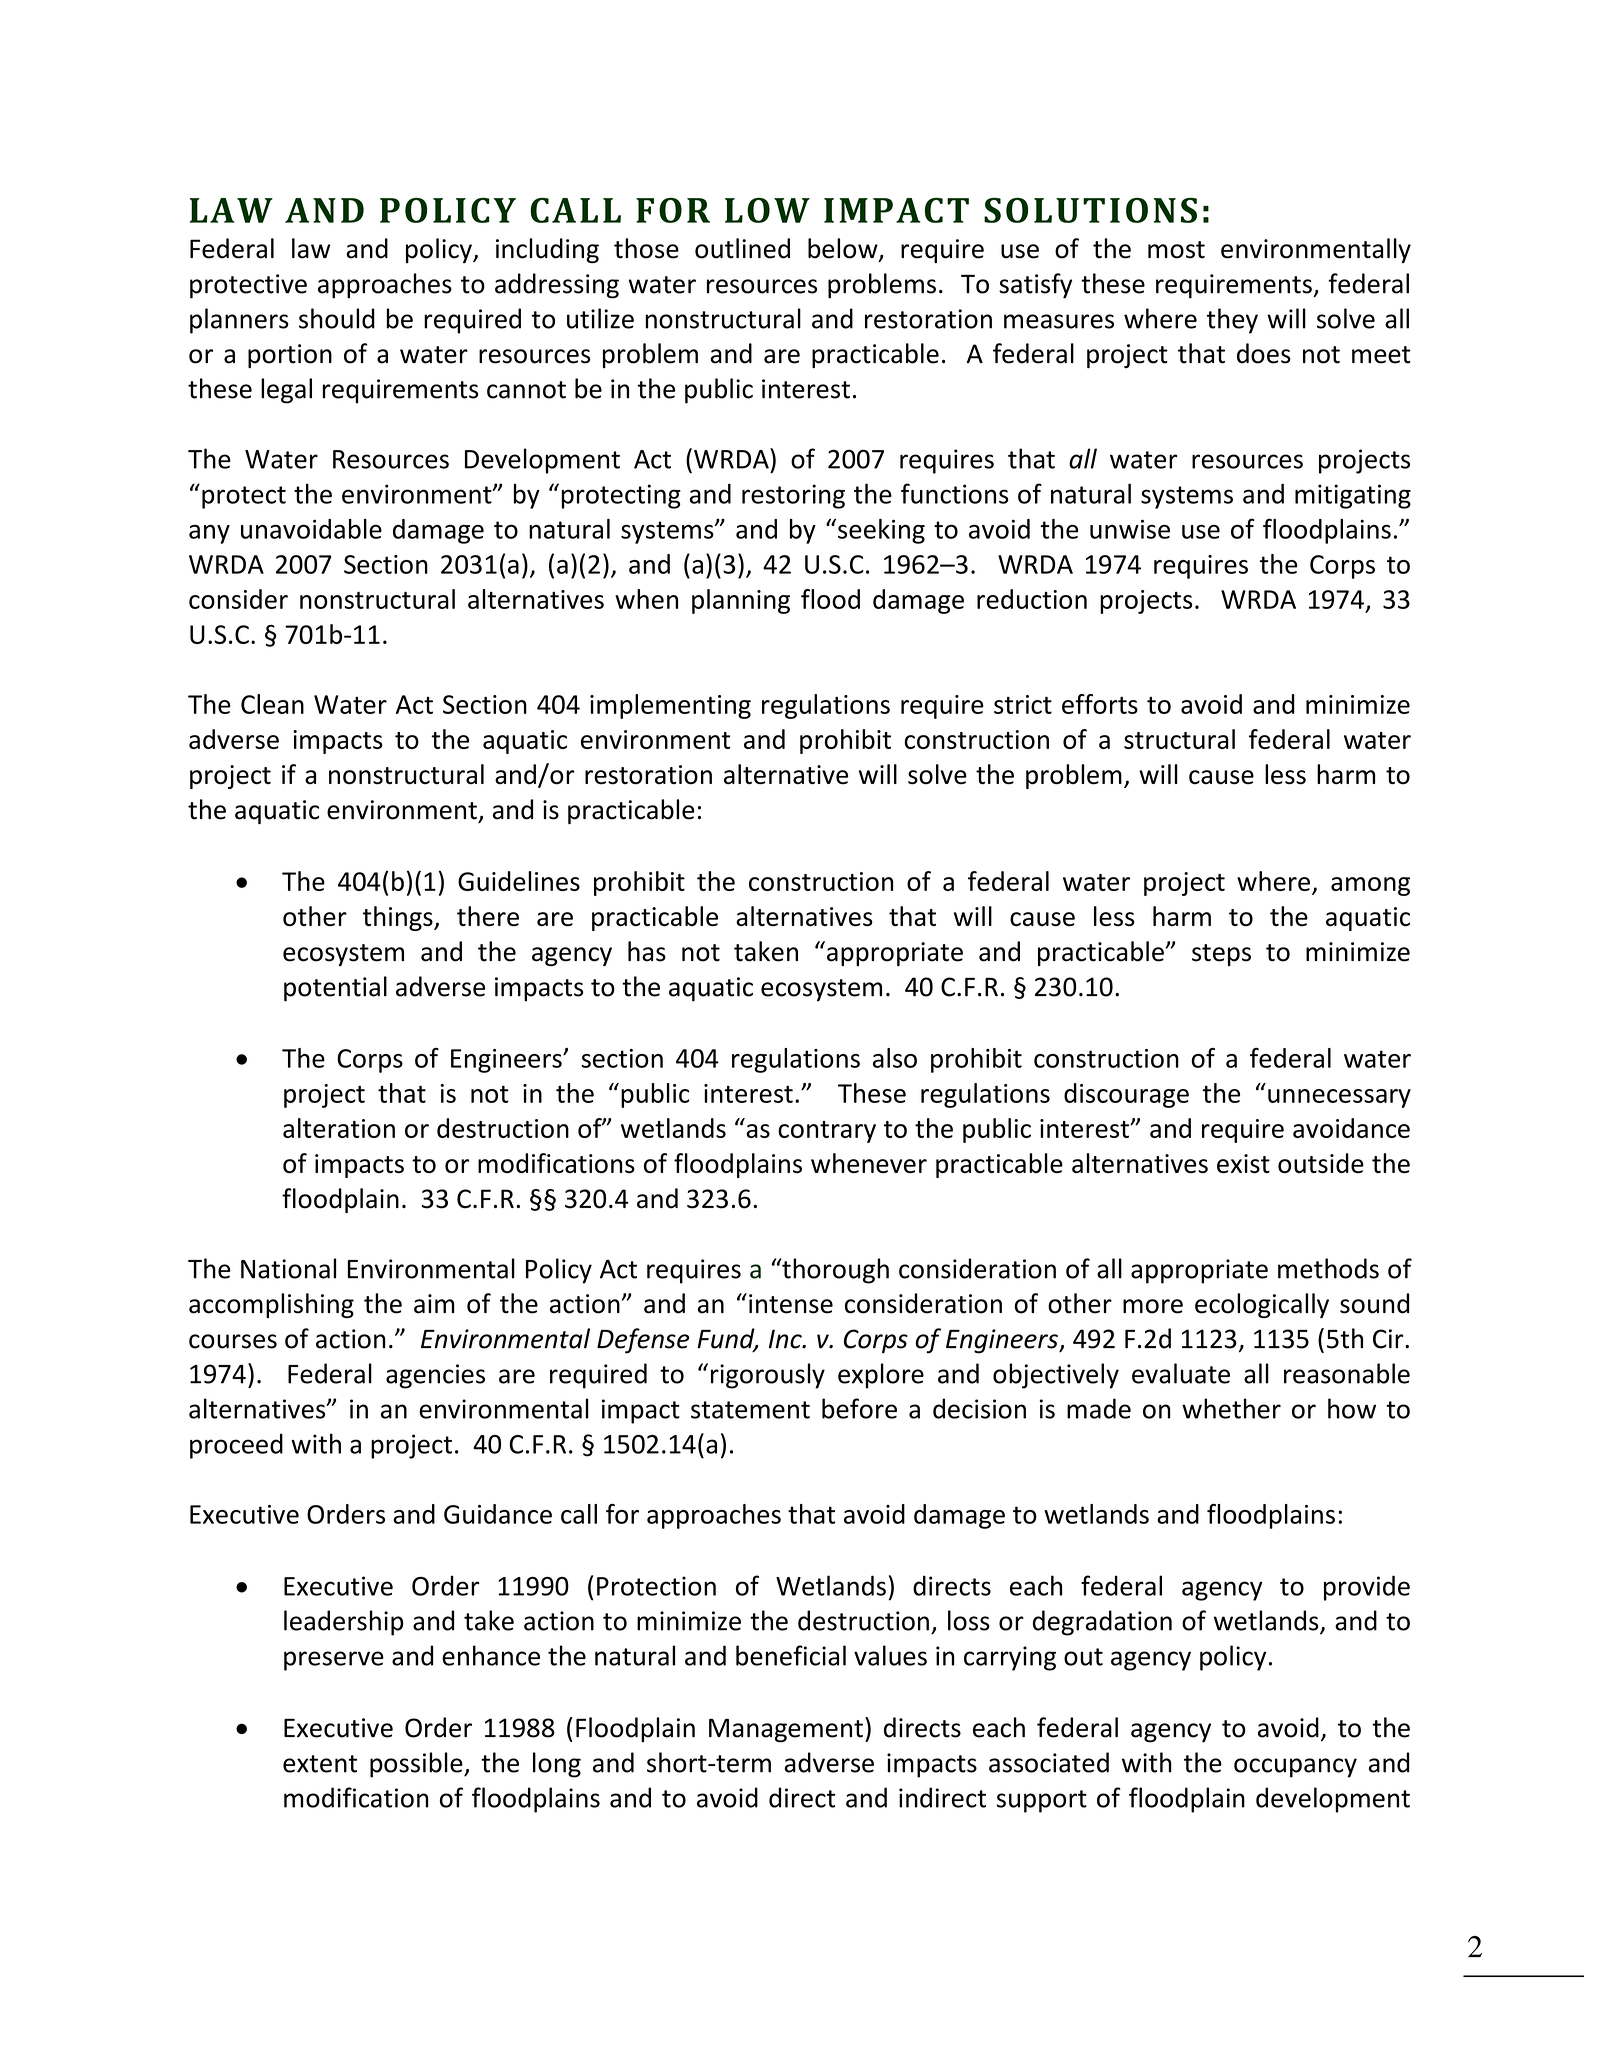  Describe the element at coordinates (844, 249) in the page. I see `below` at that location.
